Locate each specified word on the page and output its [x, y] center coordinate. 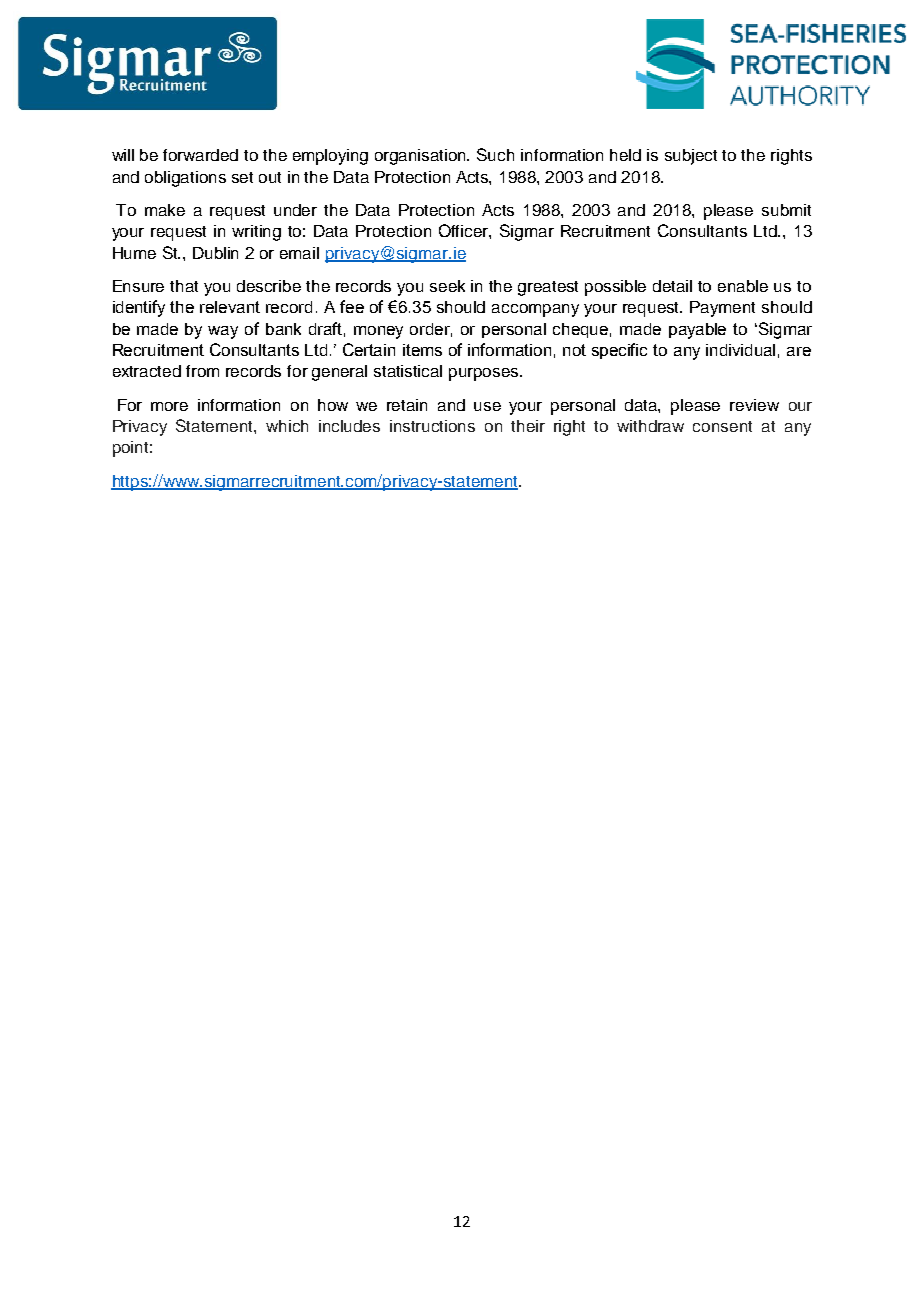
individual [740, 350]
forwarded [200, 155]
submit [786, 210]
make [165, 210]
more [169, 406]
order [431, 330]
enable [743, 286]
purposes [485, 374]
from [202, 371]
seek [447, 286]
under [295, 210]
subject [691, 157]
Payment [722, 309]
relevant [230, 307]
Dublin [215, 253]
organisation [422, 157]
